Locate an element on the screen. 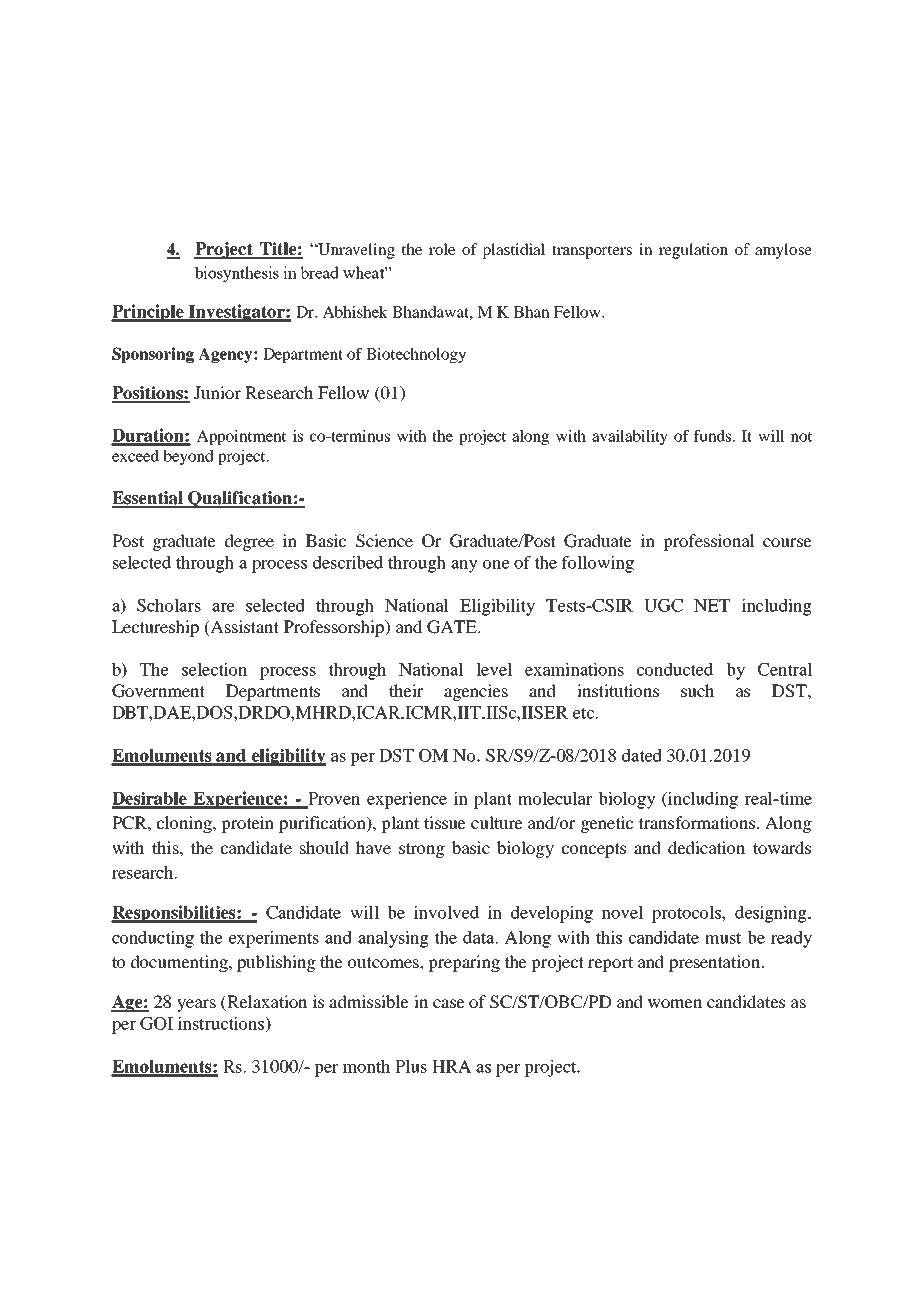  funds is located at coordinates (714, 436).
